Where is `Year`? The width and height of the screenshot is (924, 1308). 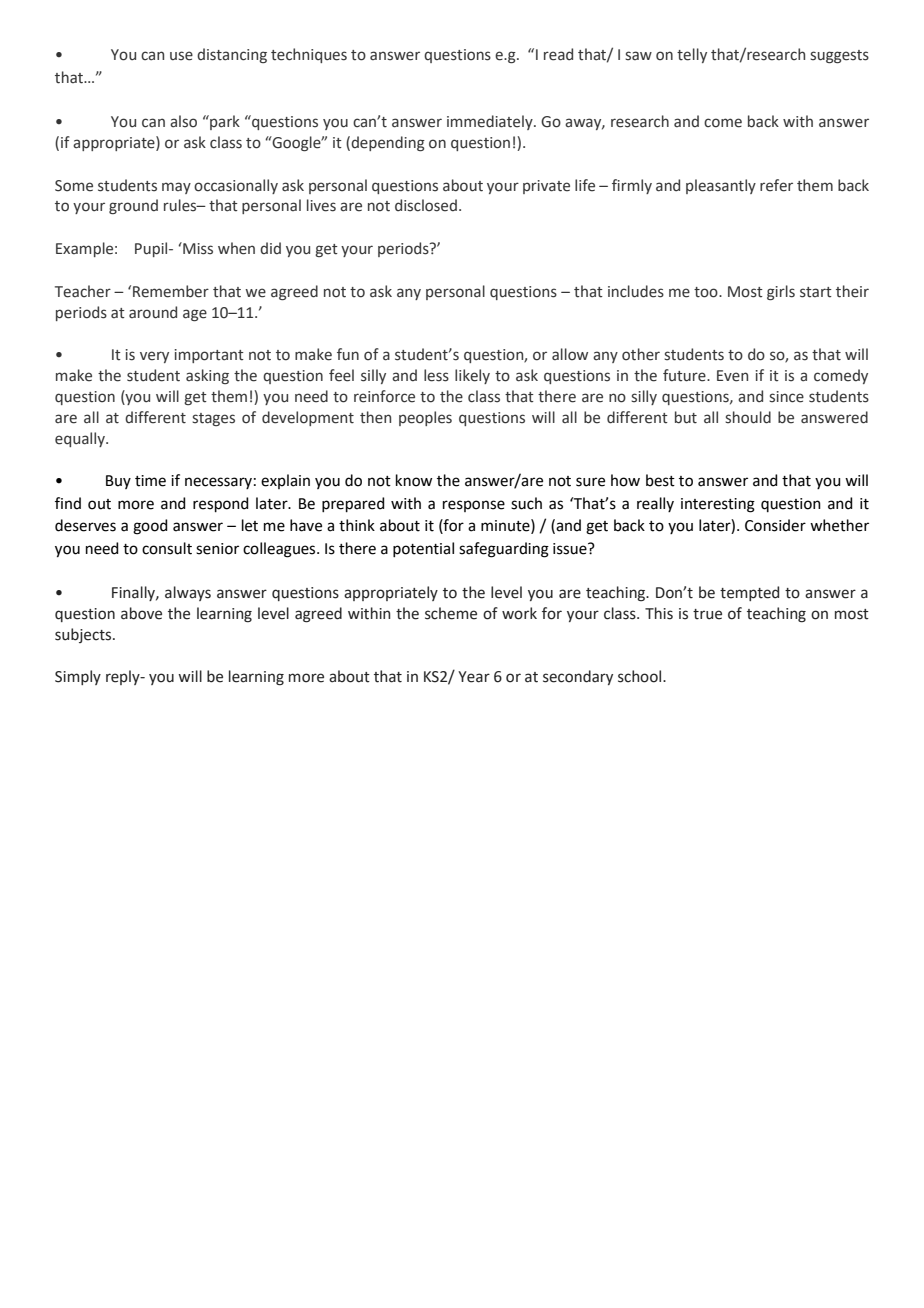 Year is located at coordinates (474, 677).
